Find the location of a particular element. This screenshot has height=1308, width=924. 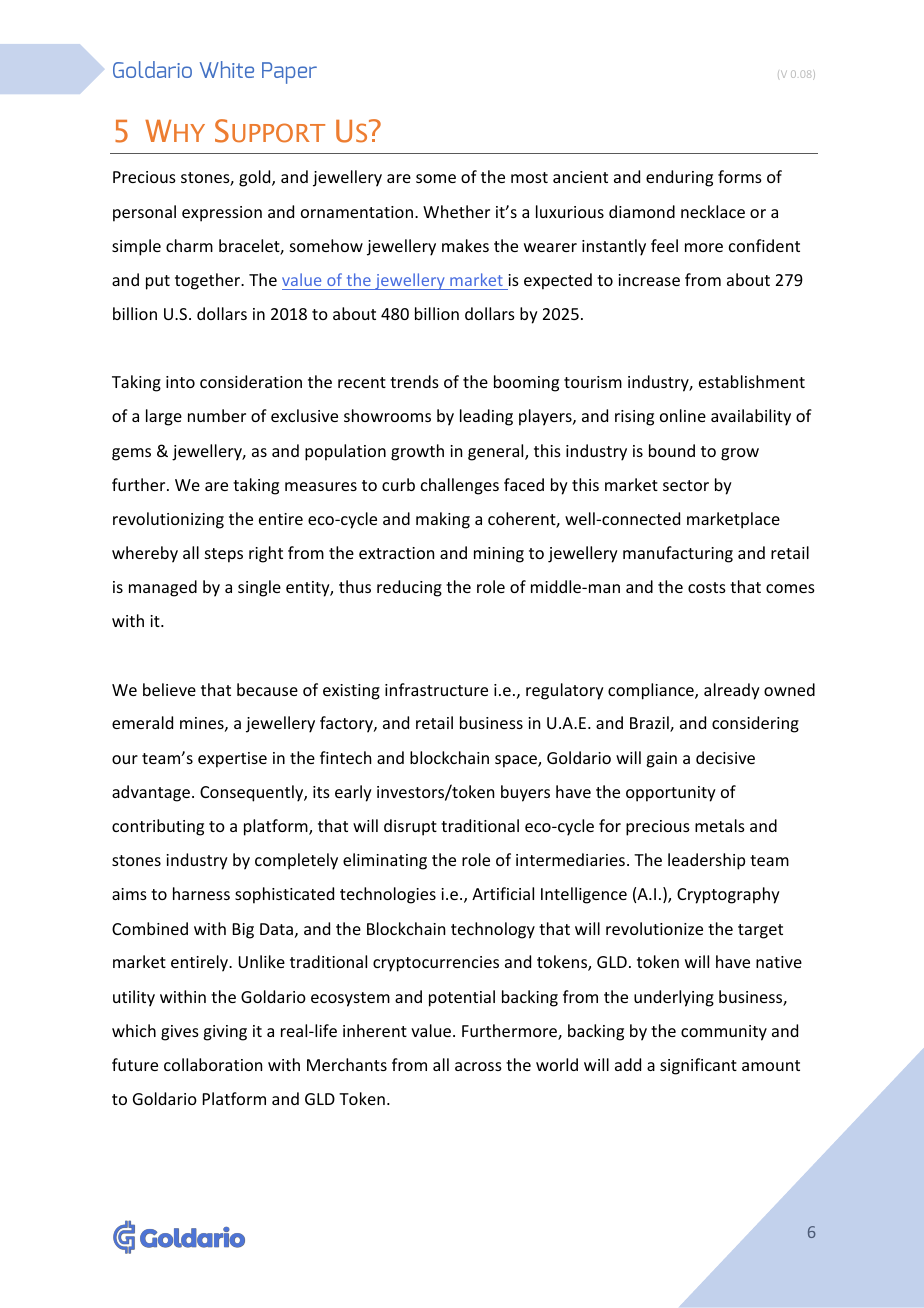

across is located at coordinates (478, 1066).
